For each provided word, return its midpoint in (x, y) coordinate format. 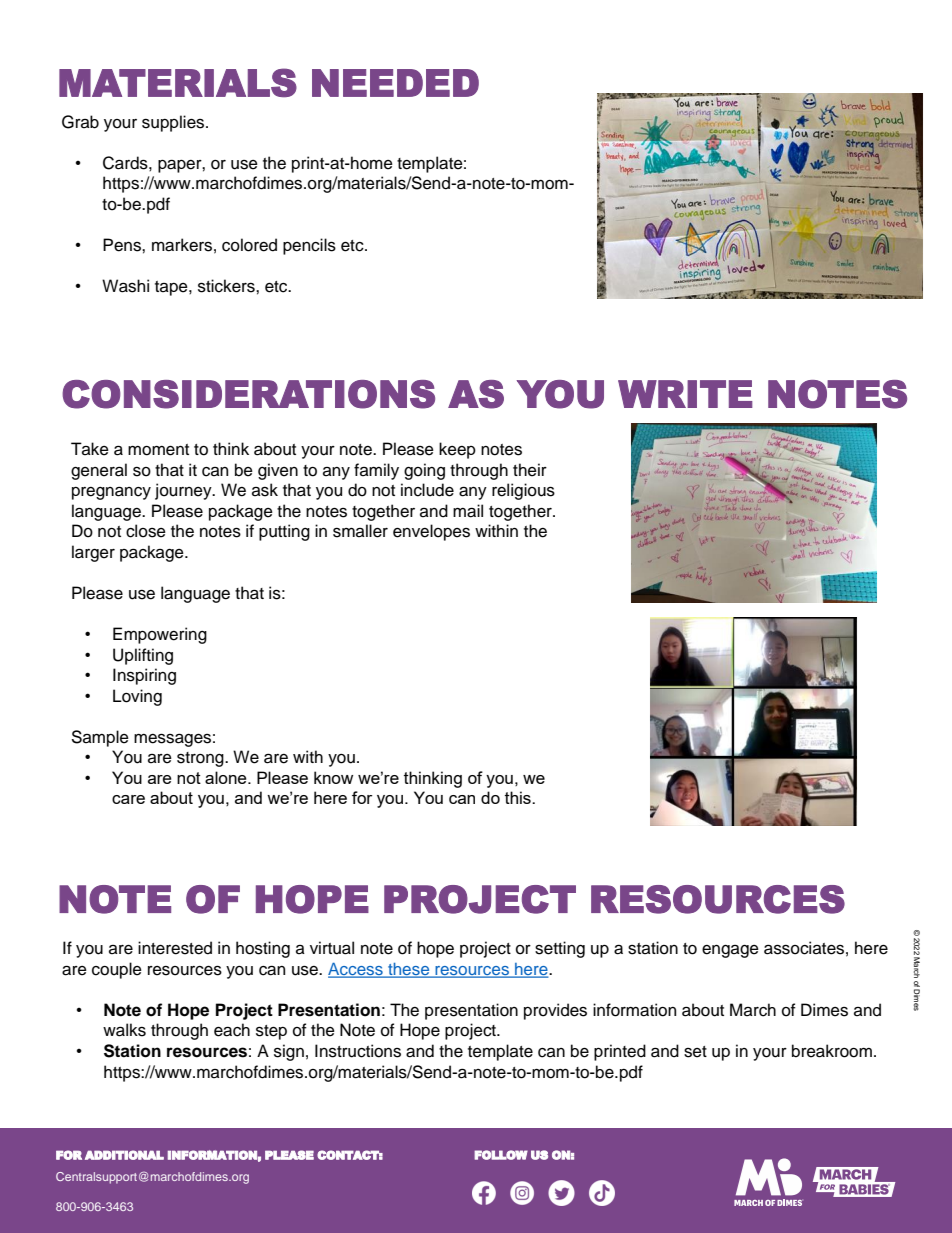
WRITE (685, 394)
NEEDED (395, 83)
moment (158, 450)
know (333, 777)
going (424, 471)
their (530, 470)
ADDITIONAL (124, 1155)
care (128, 799)
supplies (174, 123)
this (519, 797)
